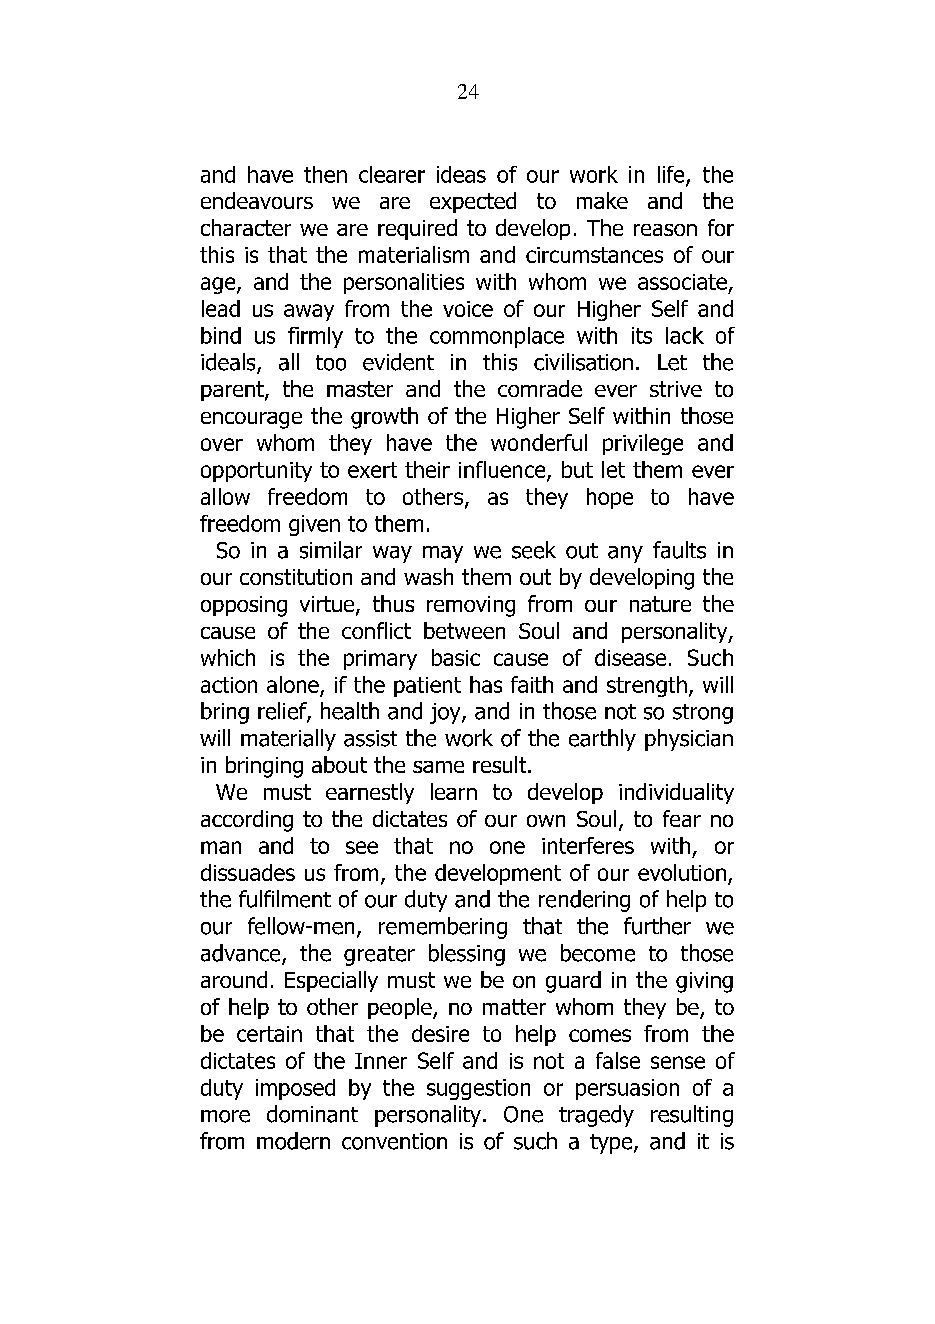  I want to click on faults, so click(679, 550).
